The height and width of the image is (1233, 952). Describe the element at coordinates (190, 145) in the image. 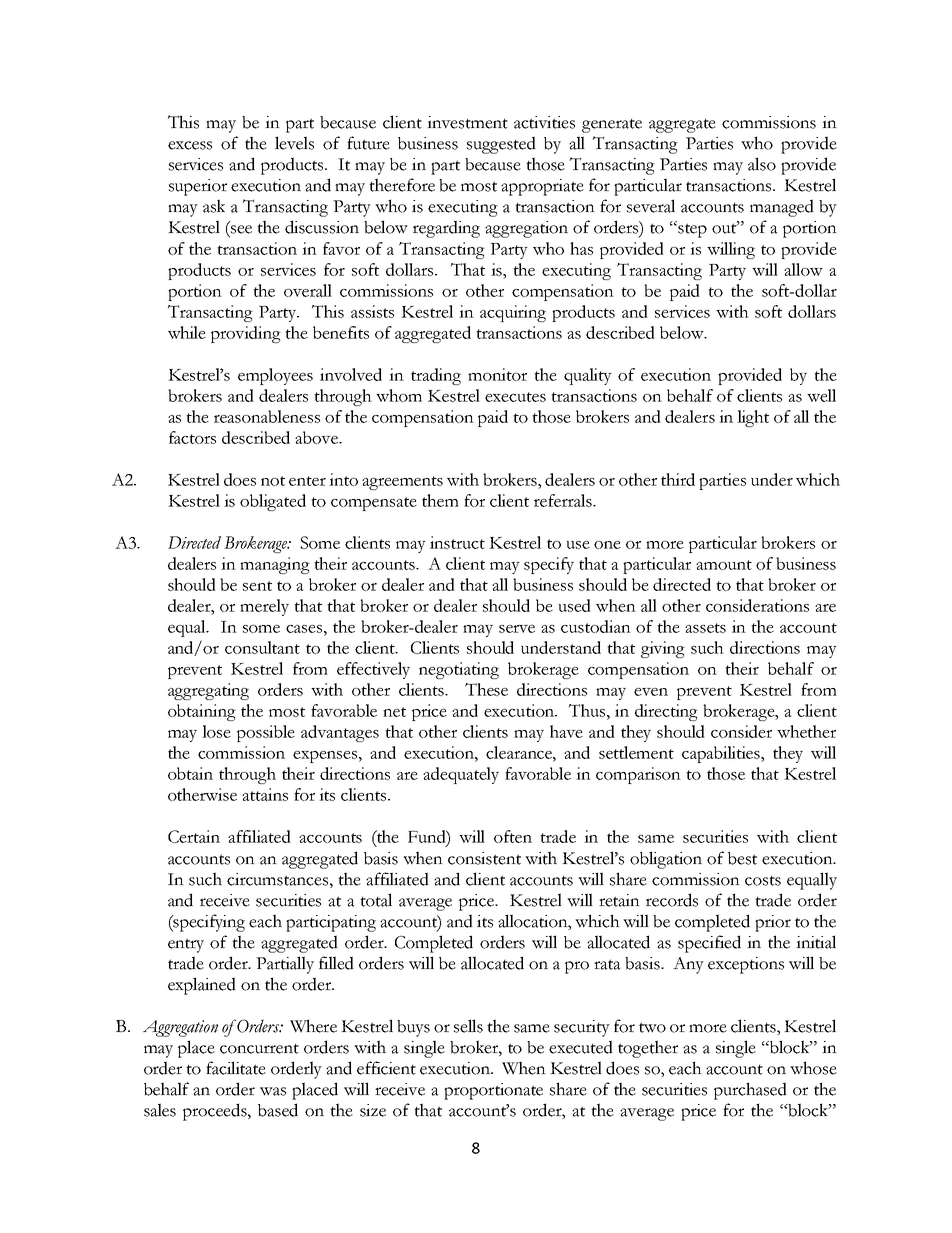

I see `excess` at that location.
